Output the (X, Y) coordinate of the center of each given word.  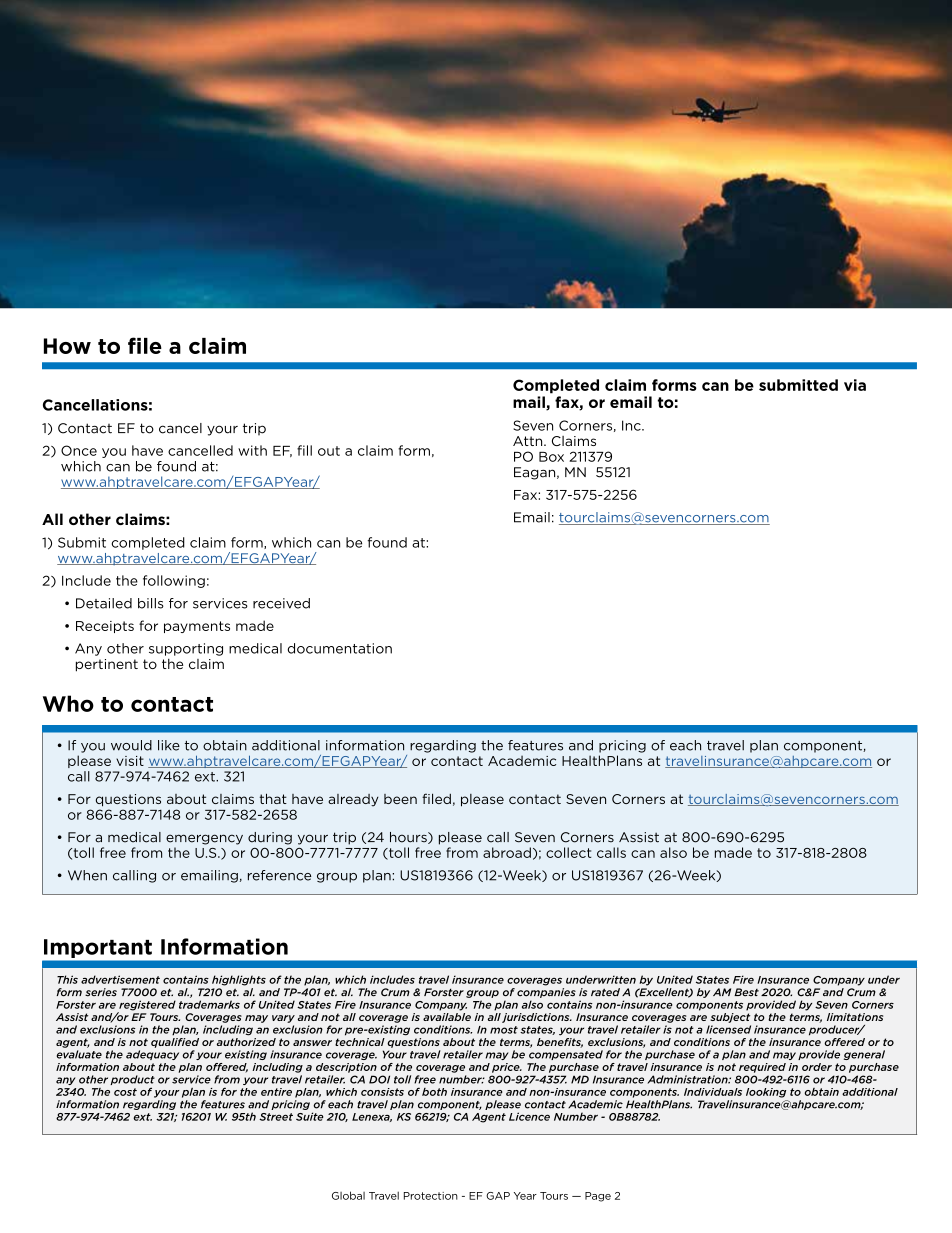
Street (276, 1117)
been (400, 799)
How (67, 346)
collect (568, 852)
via (855, 385)
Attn (529, 441)
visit (130, 761)
